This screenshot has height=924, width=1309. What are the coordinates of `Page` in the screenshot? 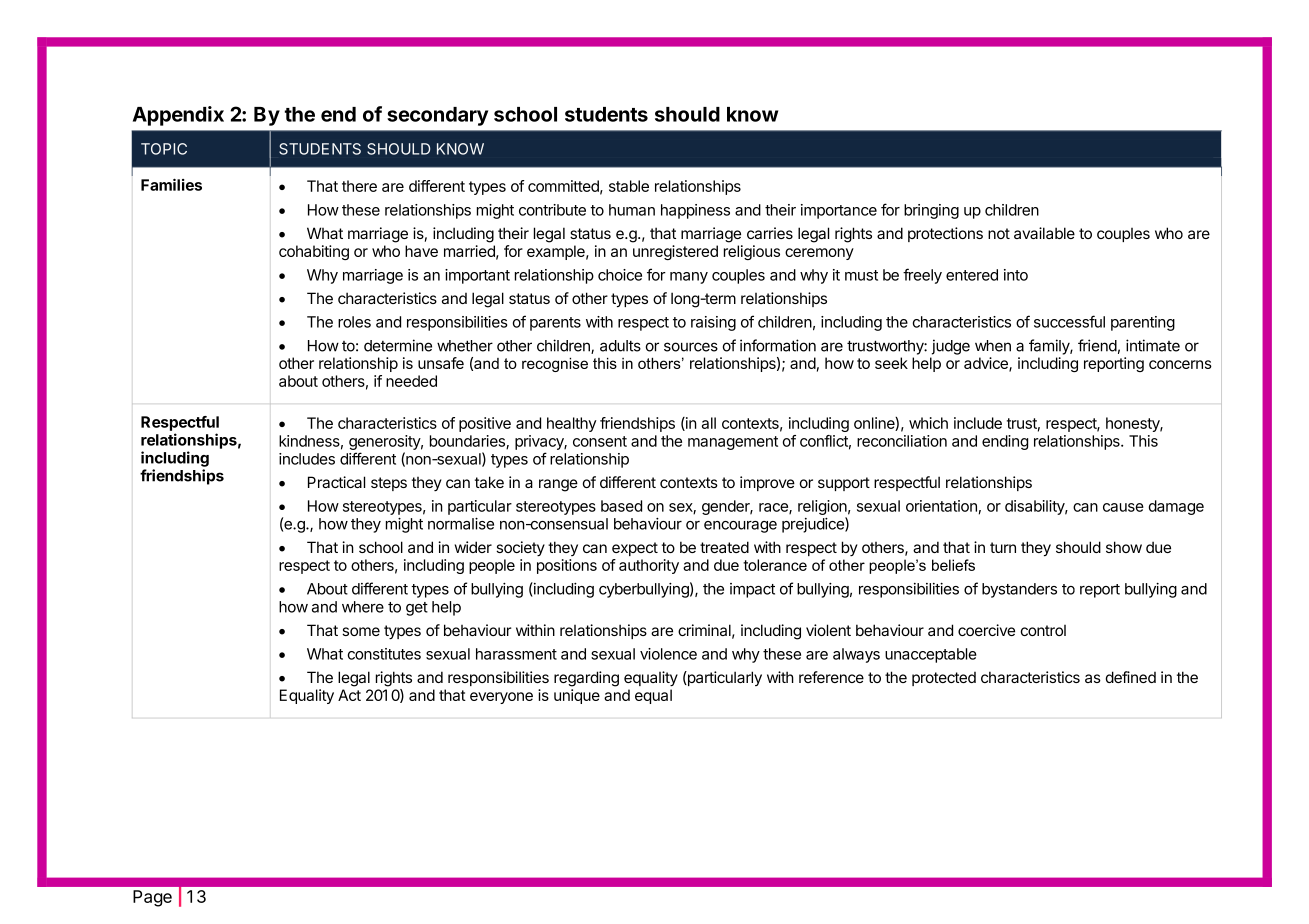 It's located at (152, 898).
